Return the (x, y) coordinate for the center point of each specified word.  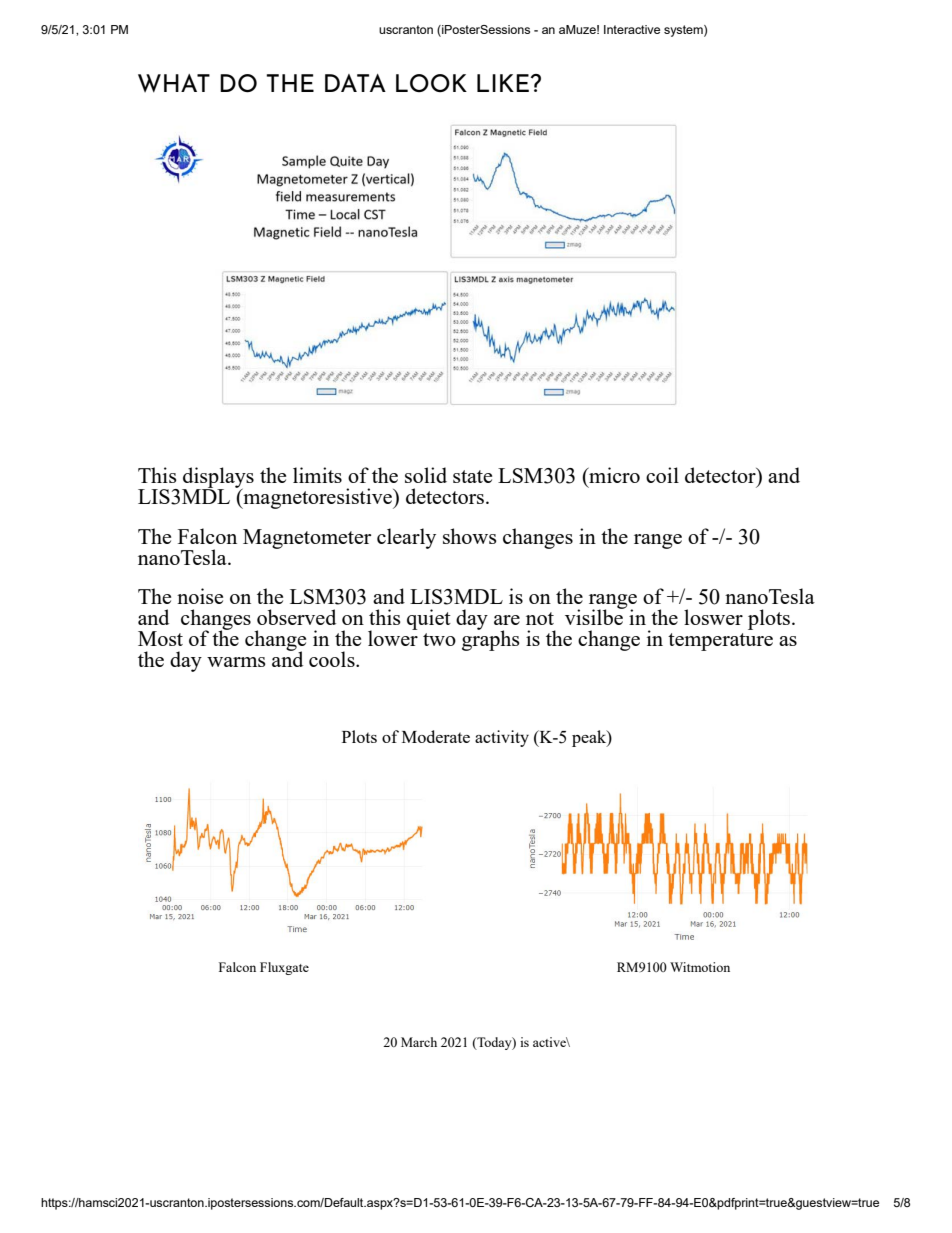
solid (426, 475)
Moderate (436, 736)
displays (218, 478)
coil (662, 475)
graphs (491, 640)
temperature (720, 642)
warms (236, 662)
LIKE (503, 83)
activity (502, 738)
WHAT (174, 83)
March (419, 1042)
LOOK (431, 83)
